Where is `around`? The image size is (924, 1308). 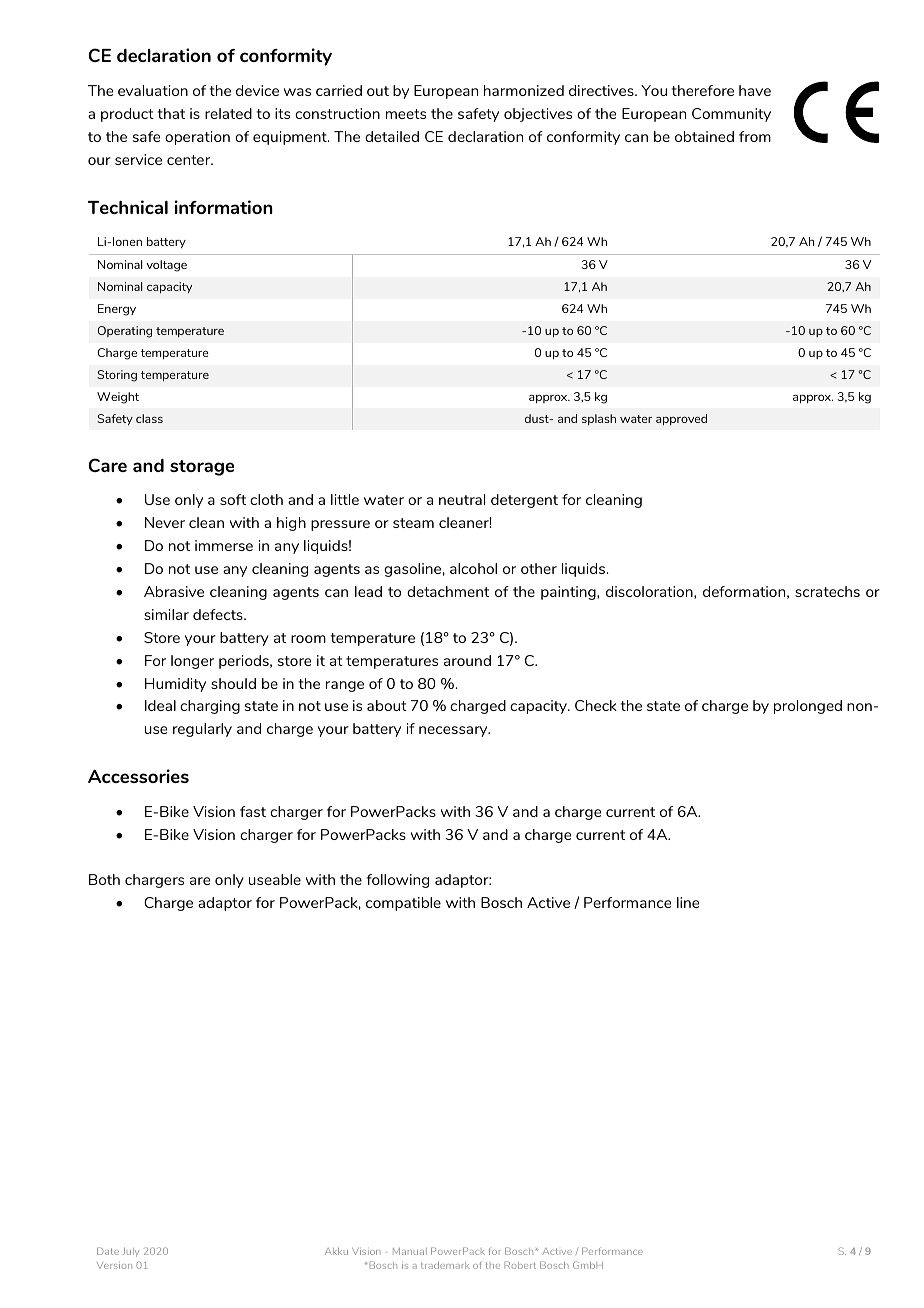 around is located at coordinates (467, 660).
